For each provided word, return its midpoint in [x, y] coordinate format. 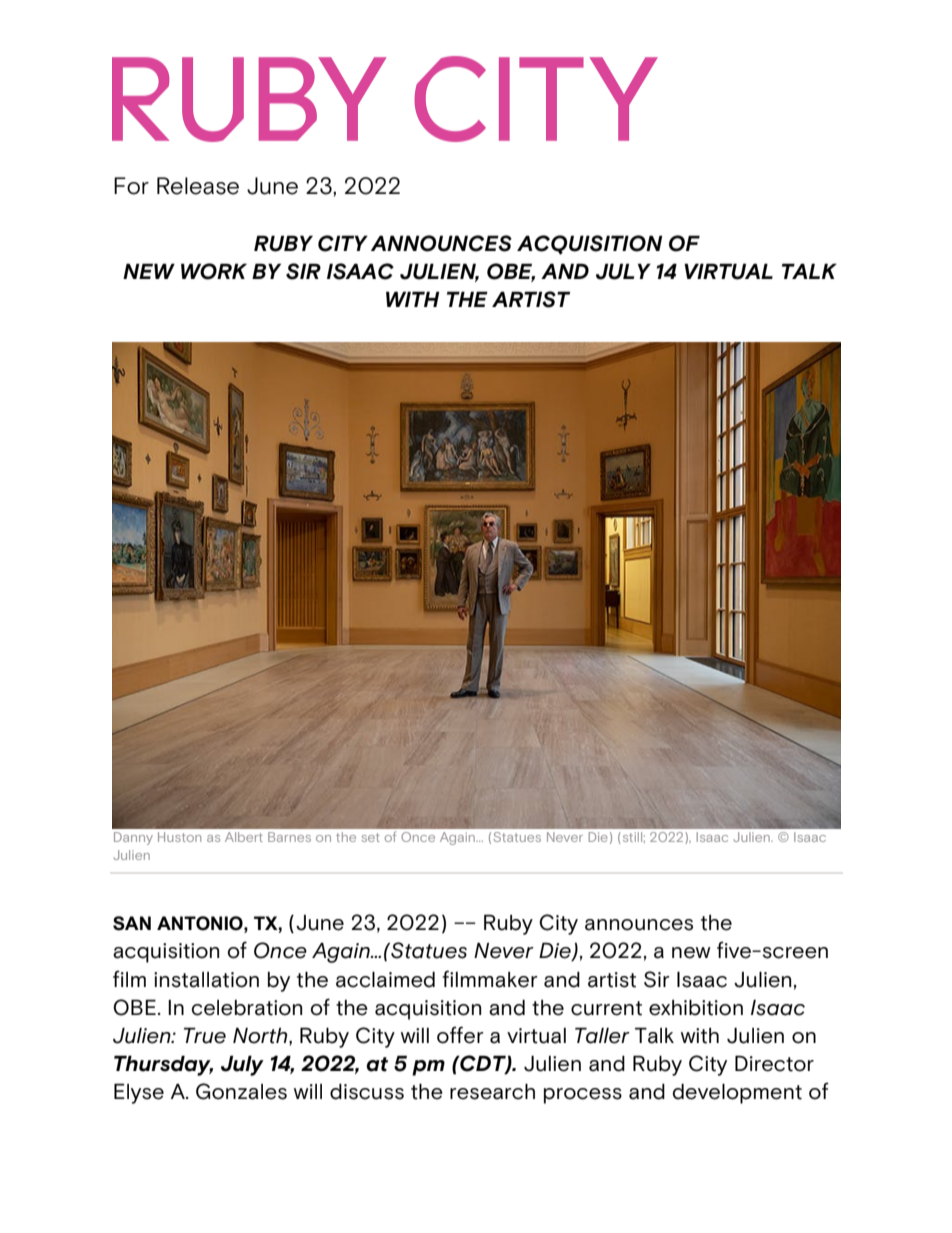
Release [198, 186]
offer [460, 1035]
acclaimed [385, 980]
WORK [214, 271]
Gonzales [241, 1091]
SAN [132, 923]
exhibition [696, 1008]
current [606, 1008]
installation [206, 980]
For [131, 186]
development [737, 1094]
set [370, 837]
